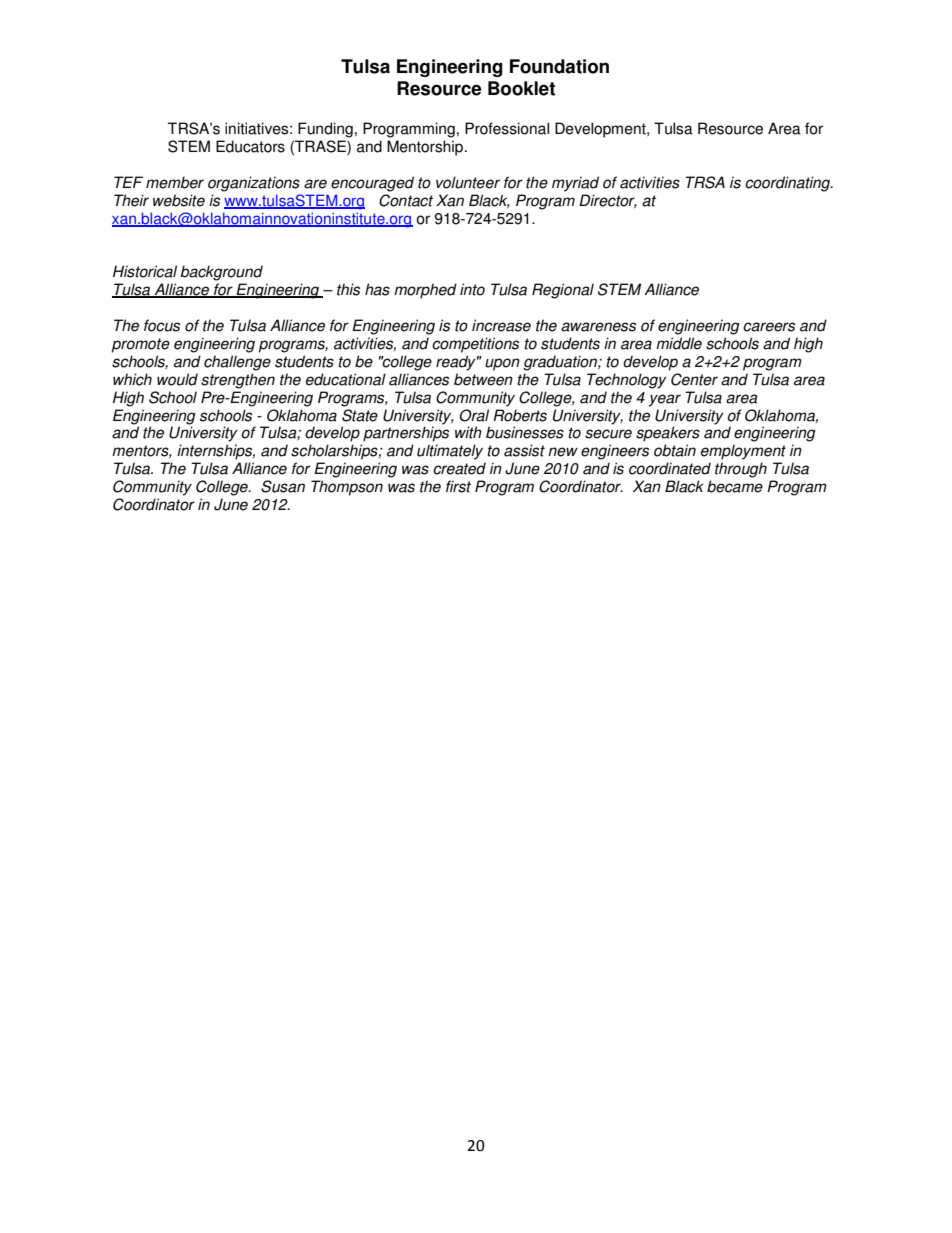  What do you see at coordinates (559, 66) in the screenshot?
I see `Foundation` at bounding box center [559, 66].
